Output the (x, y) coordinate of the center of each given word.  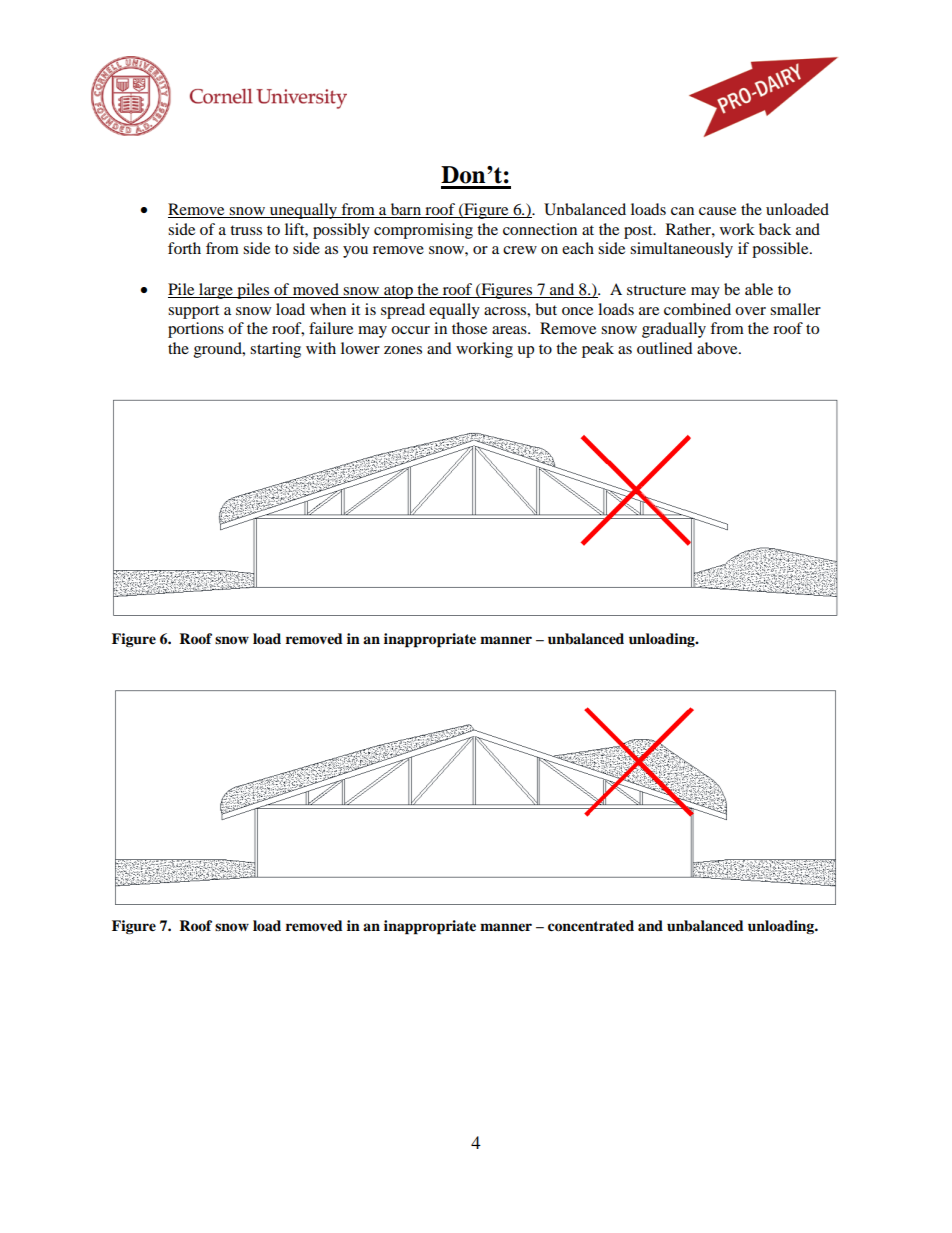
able (759, 289)
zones (403, 350)
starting (275, 350)
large (216, 291)
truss (246, 230)
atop (398, 292)
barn (406, 210)
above (718, 348)
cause (717, 211)
